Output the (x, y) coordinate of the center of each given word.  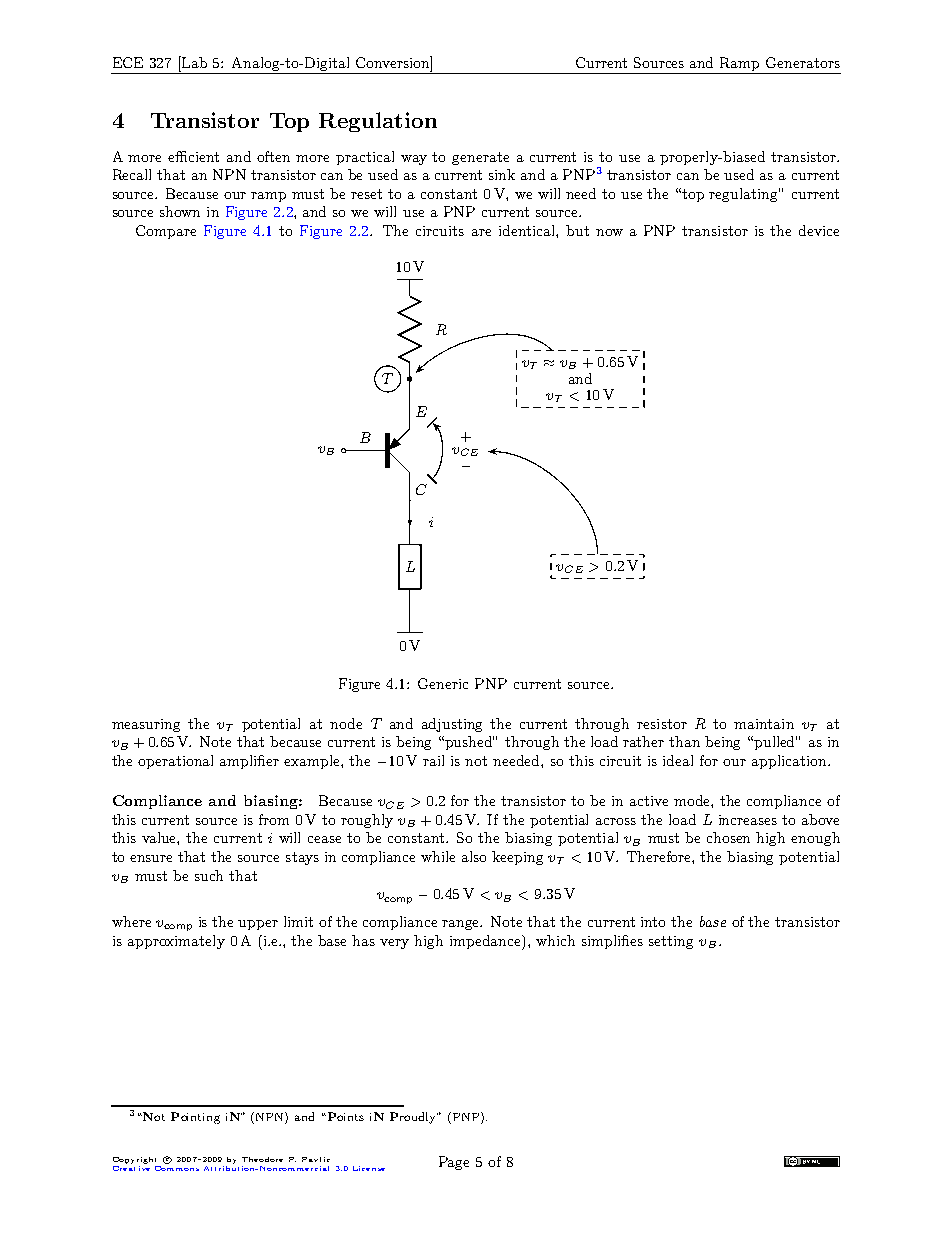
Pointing (195, 1118)
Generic (443, 683)
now (609, 232)
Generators (803, 62)
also (474, 856)
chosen (728, 837)
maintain (764, 724)
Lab (193, 62)
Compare (166, 232)
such (209, 875)
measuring (146, 725)
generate (480, 158)
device (819, 230)
